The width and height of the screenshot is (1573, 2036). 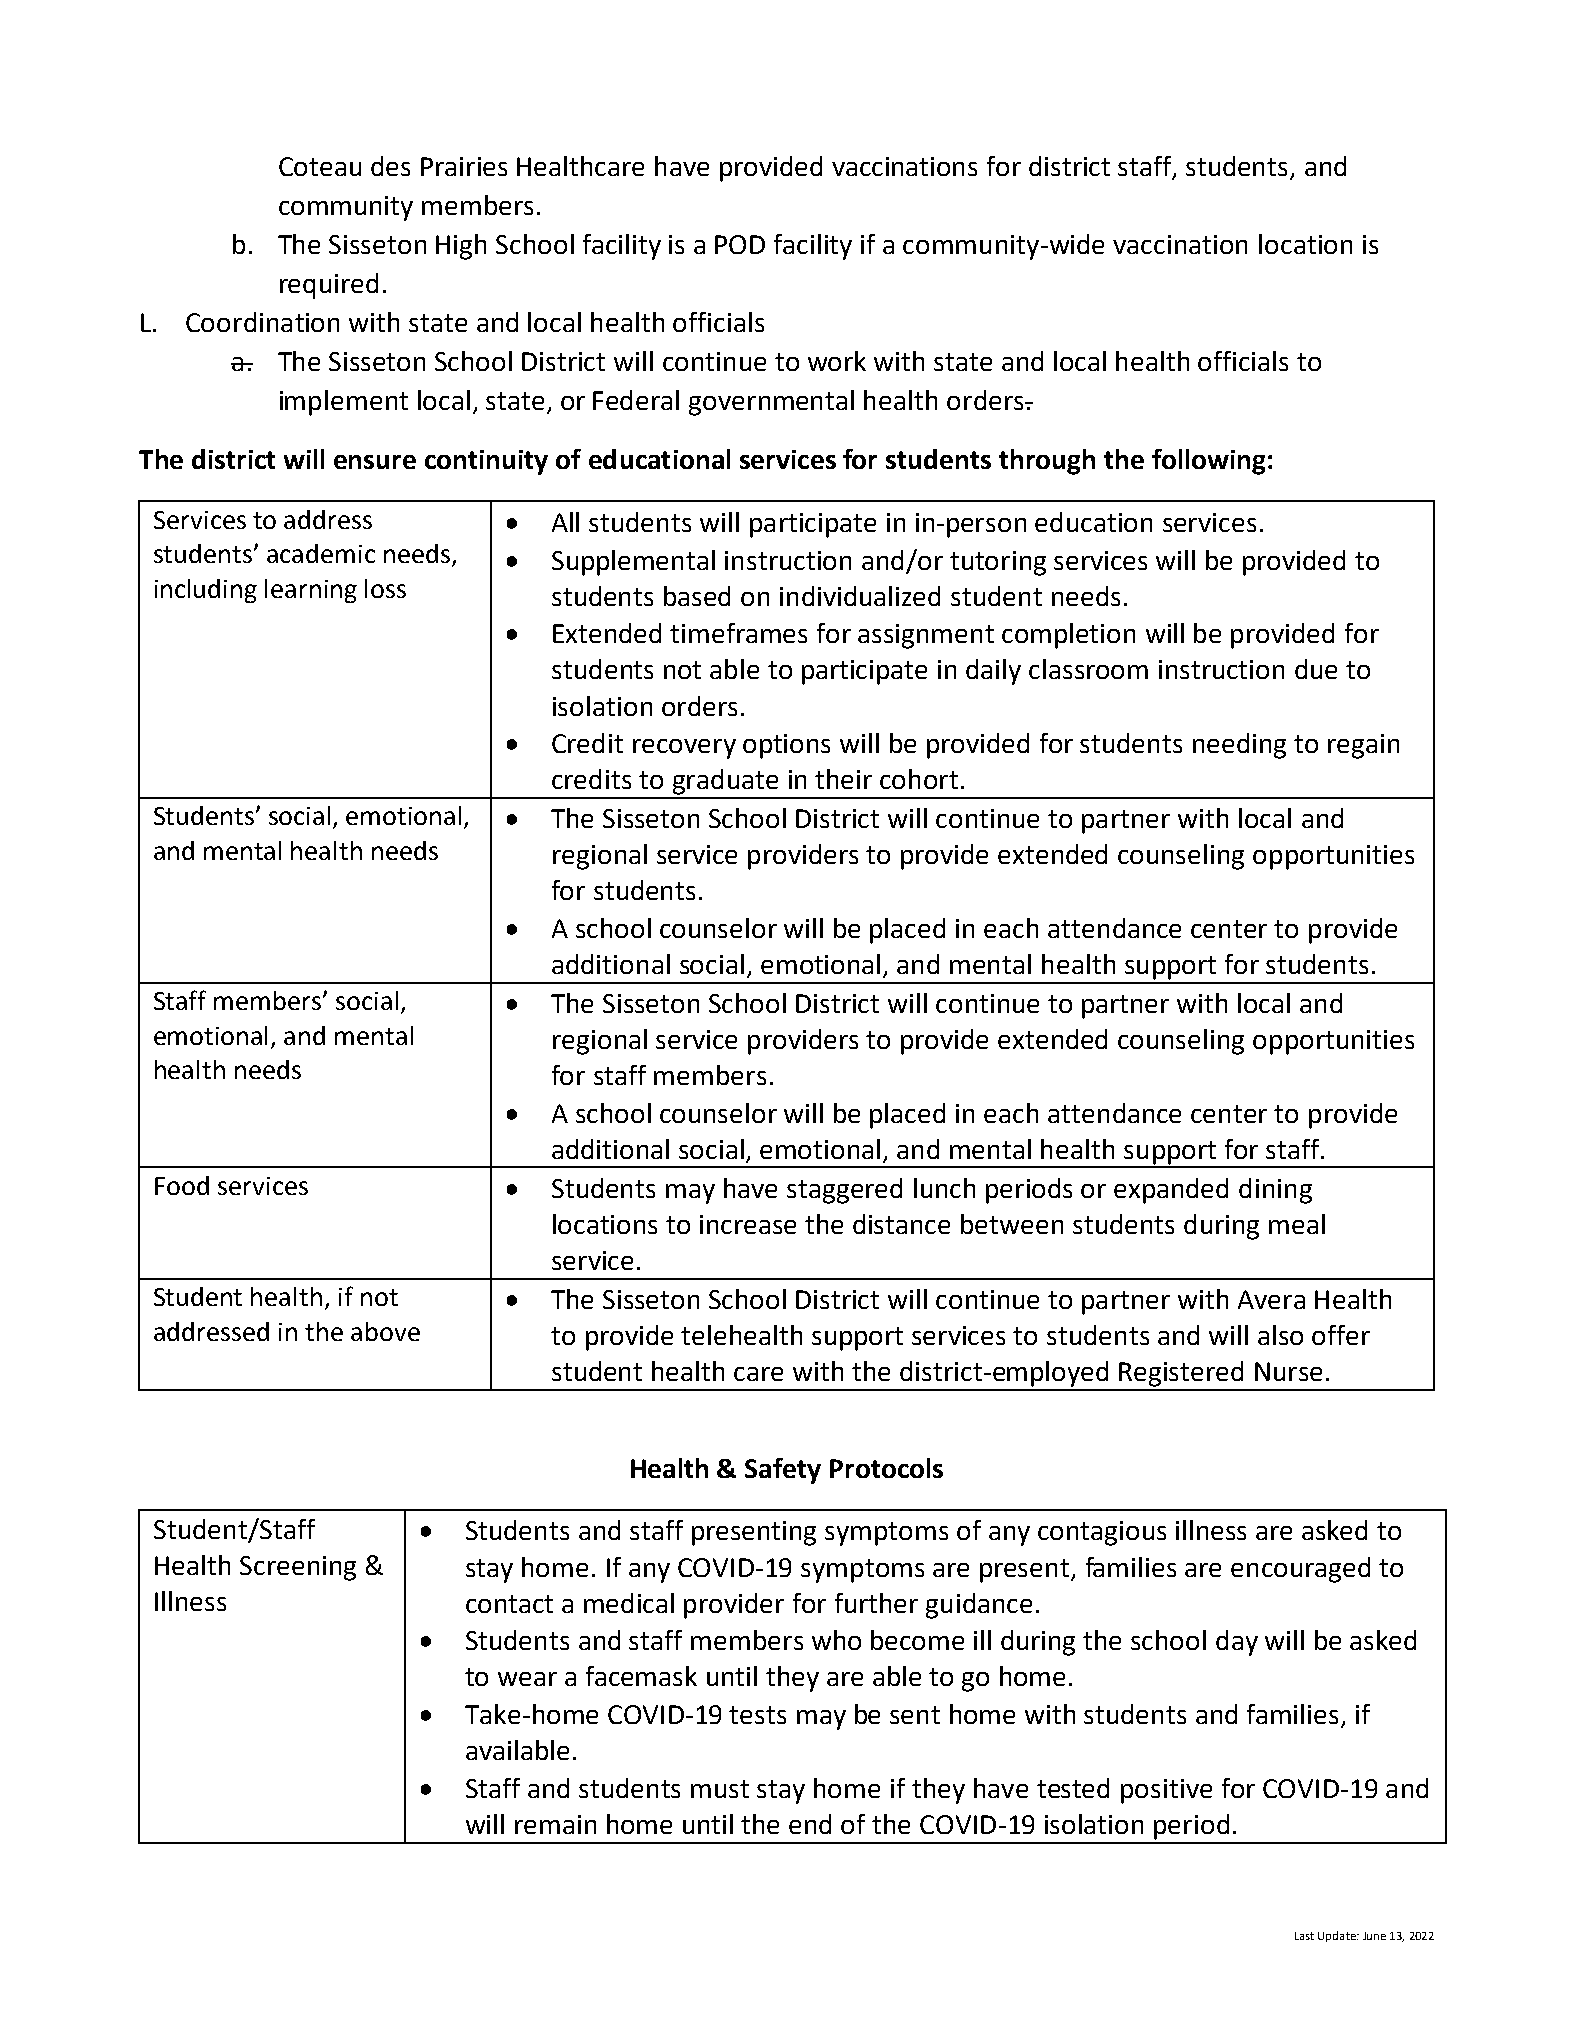 What do you see at coordinates (182, 1185) in the screenshot?
I see `Food` at bounding box center [182, 1185].
